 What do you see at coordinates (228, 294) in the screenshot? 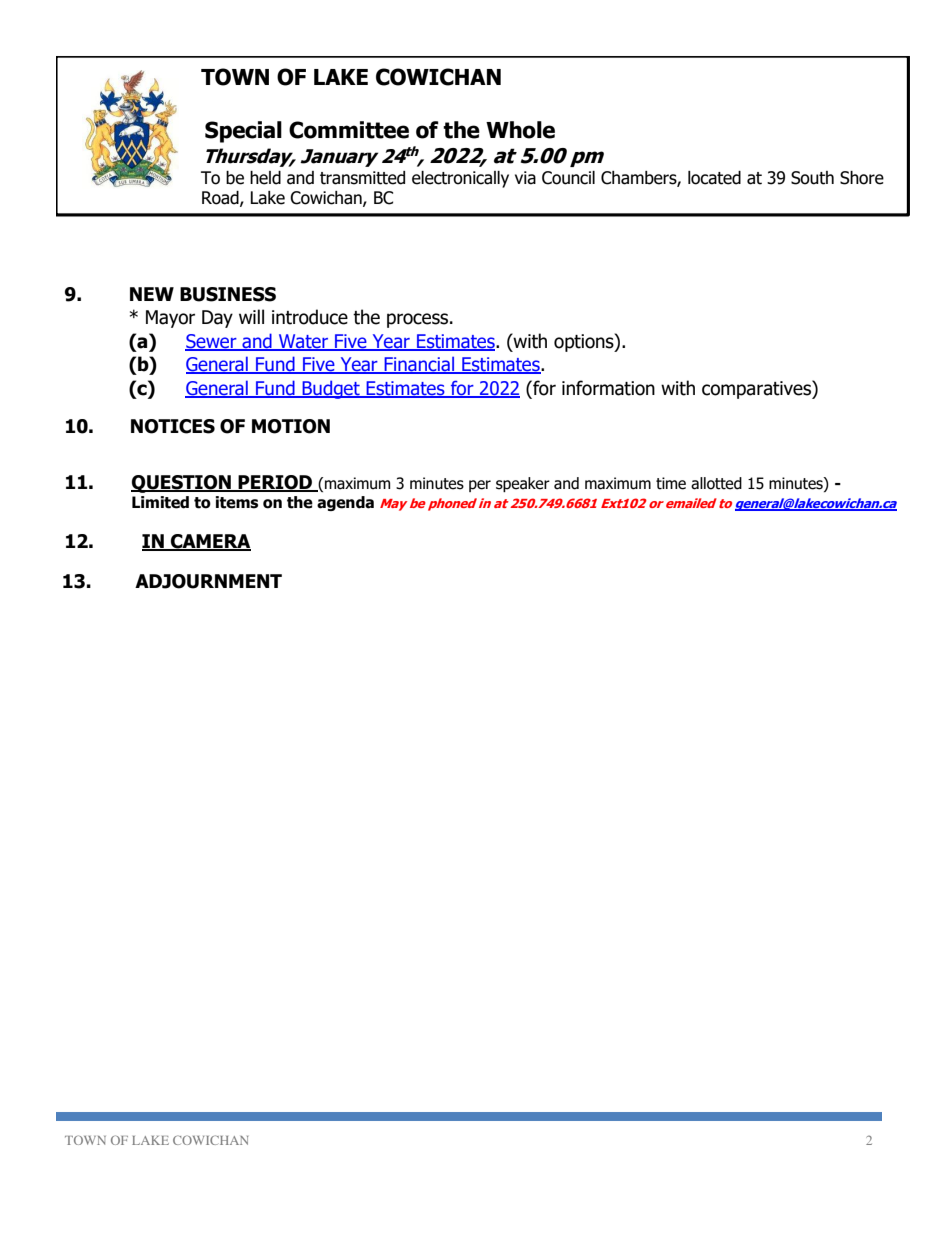
I see `BUSINESS` at bounding box center [228, 294].
